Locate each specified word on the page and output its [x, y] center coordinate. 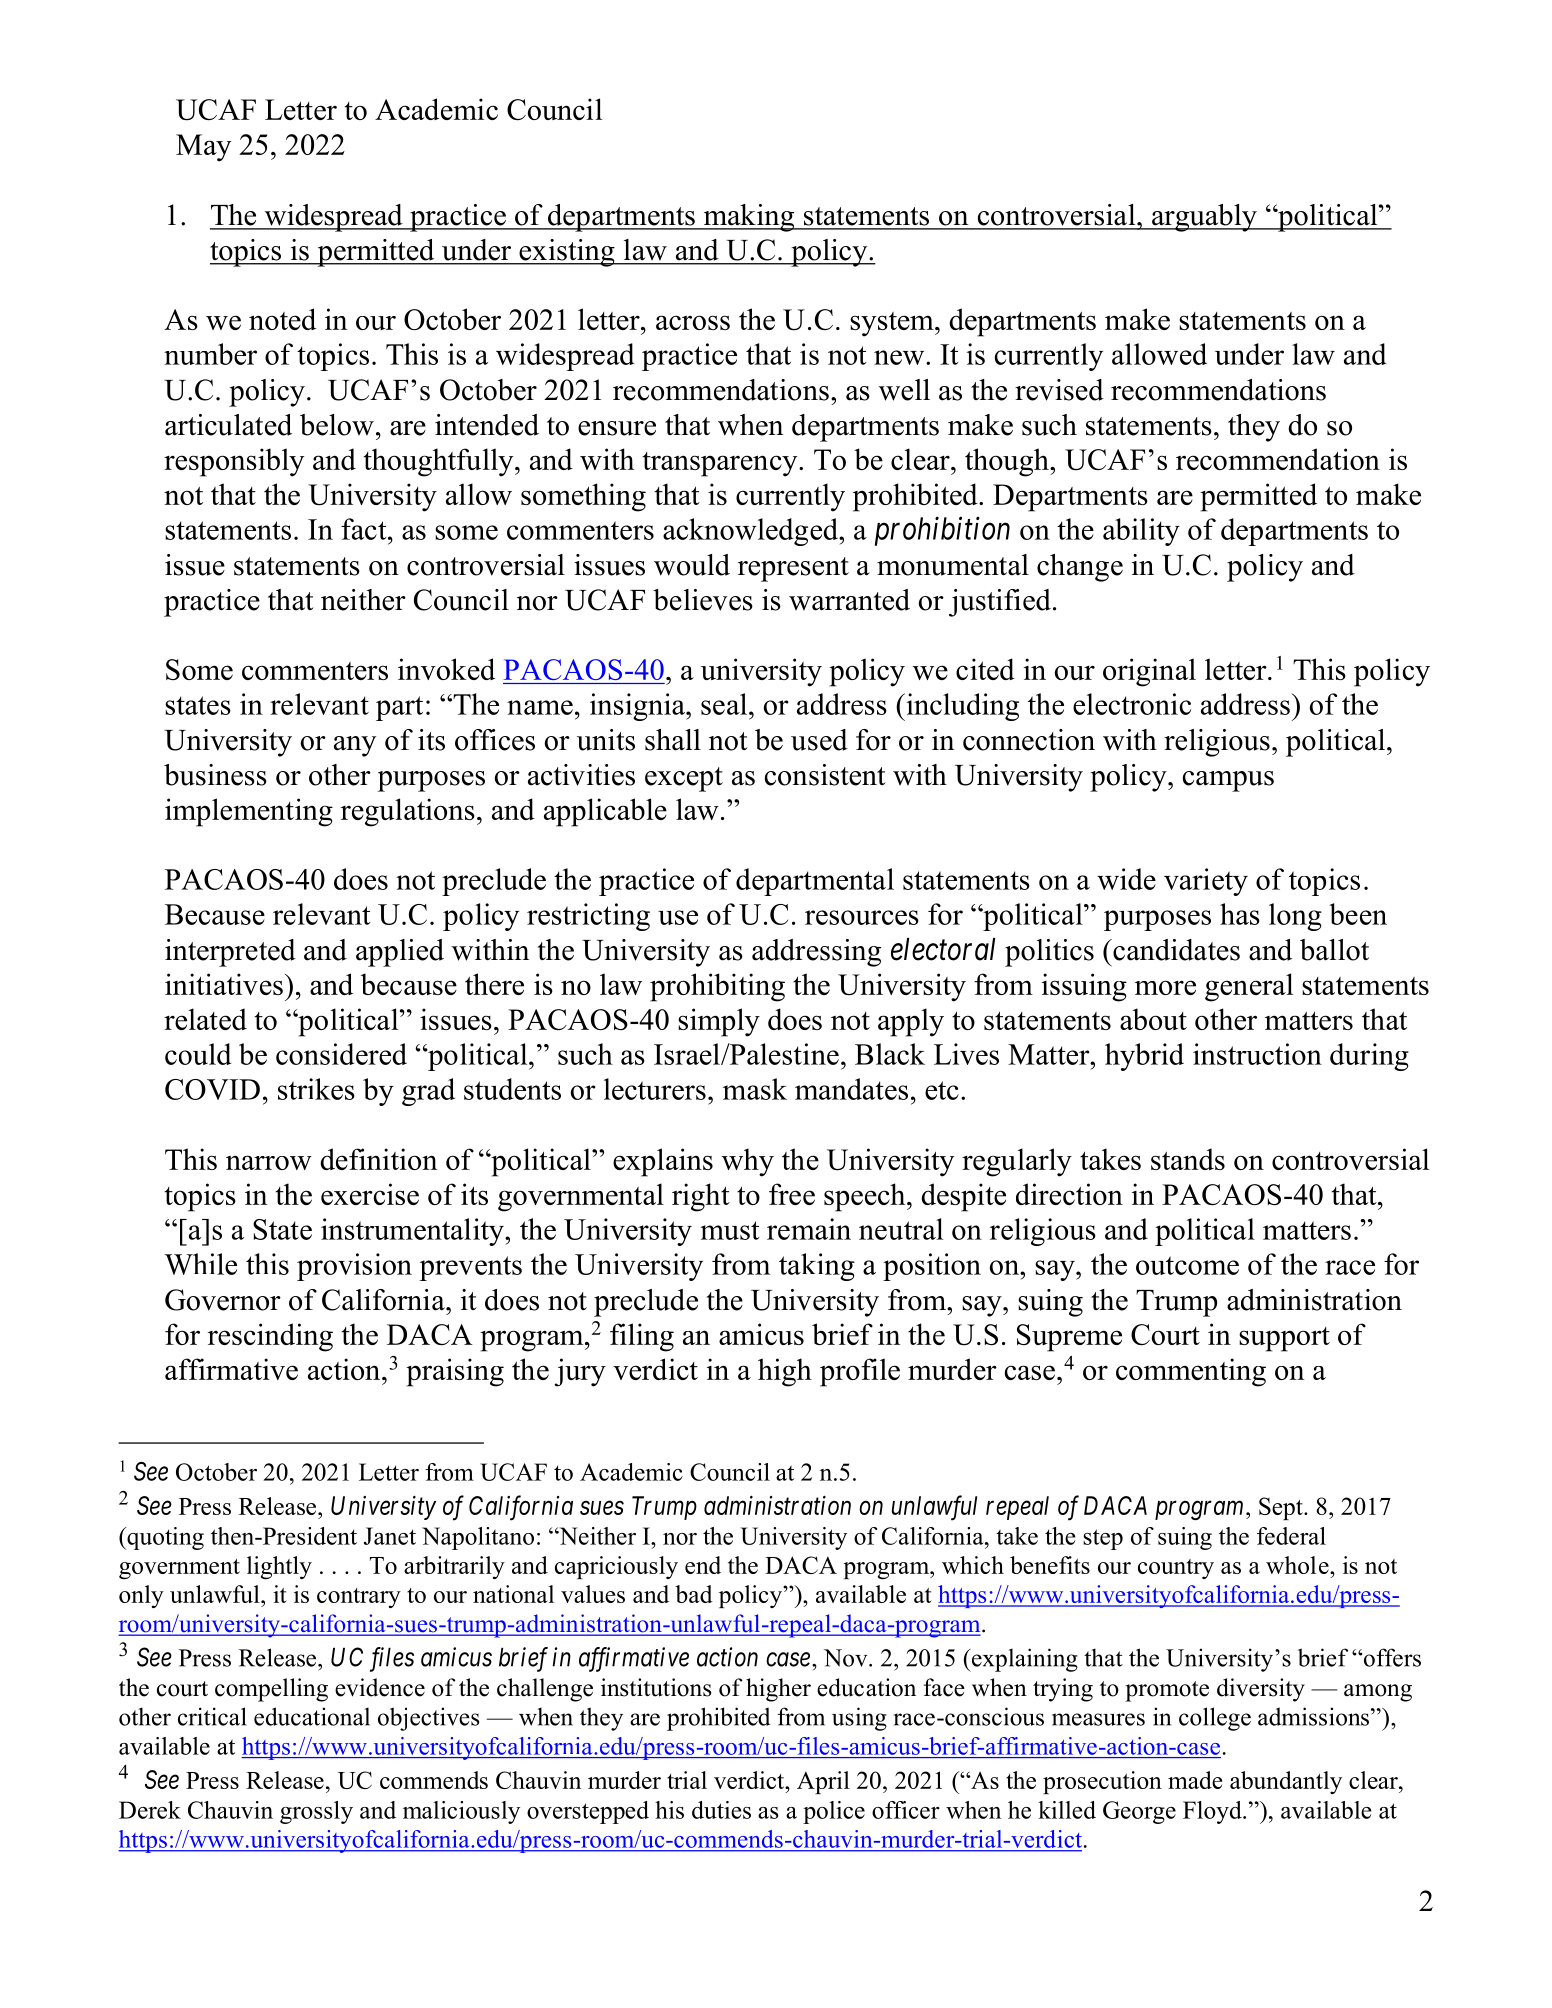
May [203, 148]
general [1249, 987]
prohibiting [717, 987]
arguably [1204, 218]
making [749, 218]
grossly [316, 1812]
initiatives [224, 984]
